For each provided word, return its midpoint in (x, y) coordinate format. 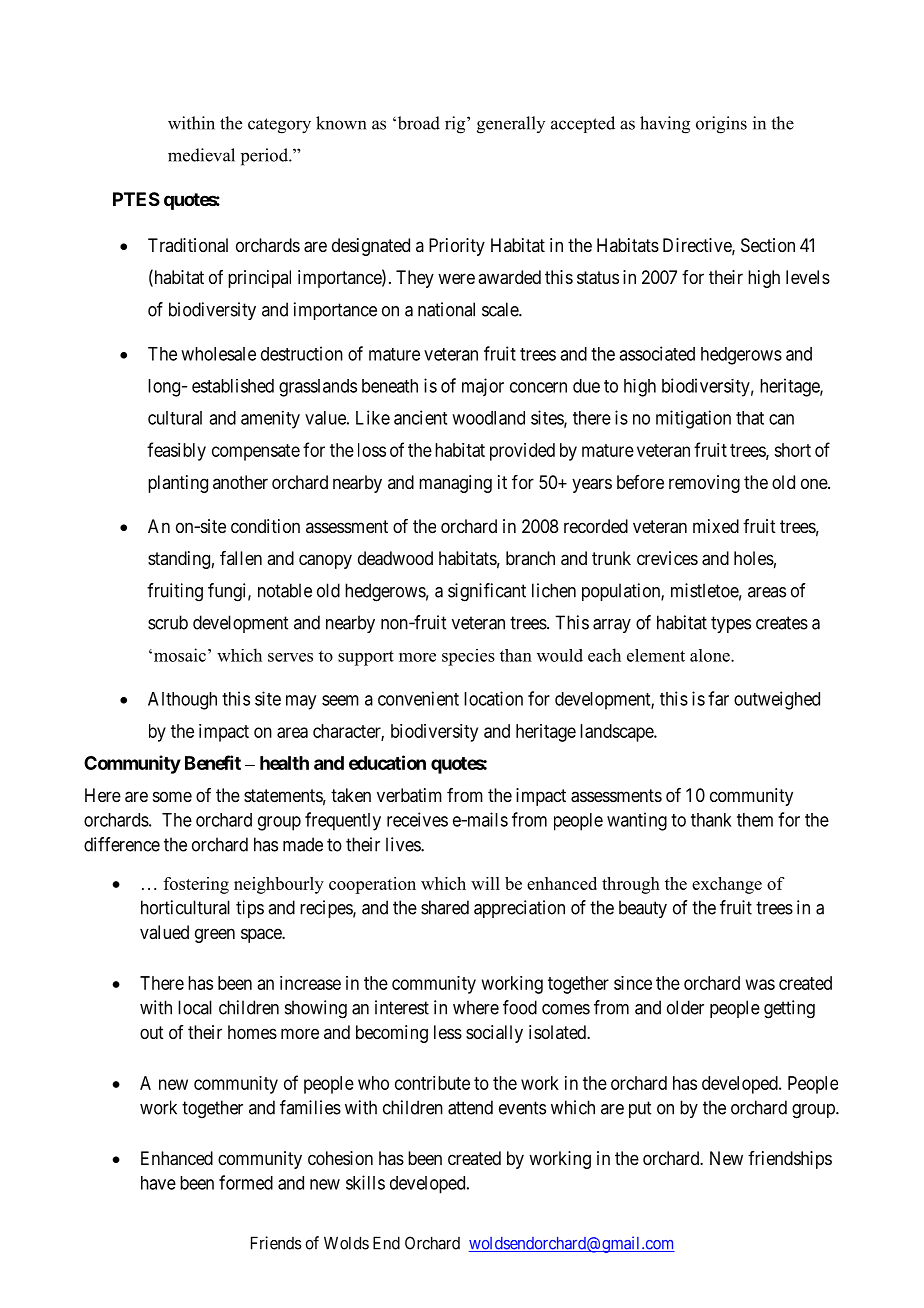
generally (511, 125)
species (468, 657)
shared (445, 907)
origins (721, 125)
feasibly (176, 451)
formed (246, 1182)
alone (711, 655)
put (640, 1109)
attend (470, 1107)
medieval (201, 155)
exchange (727, 885)
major (483, 387)
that (750, 418)
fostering (196, 885)
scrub (168, 622)
